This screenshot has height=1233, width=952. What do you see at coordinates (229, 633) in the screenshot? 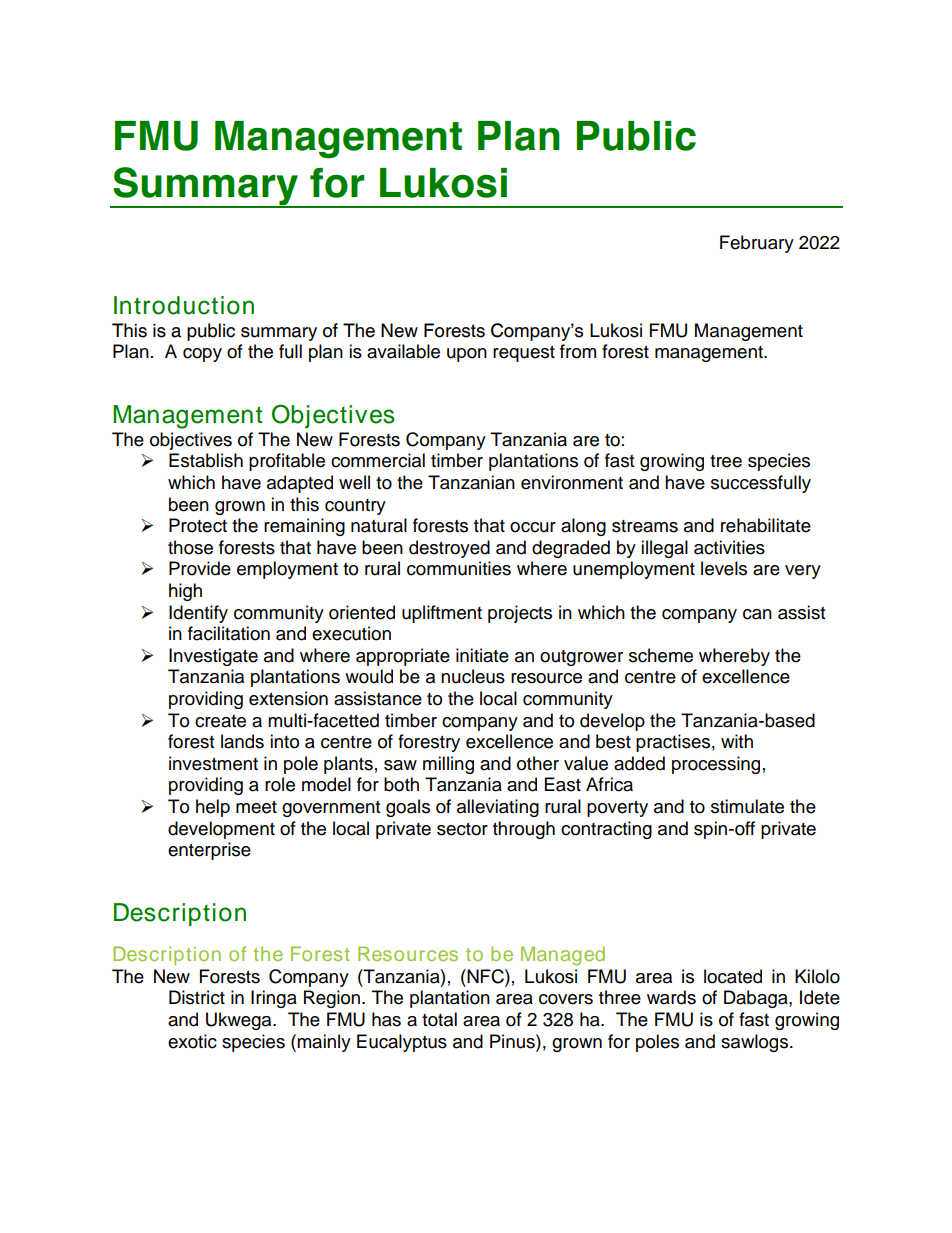
I see `facilitation` at bounding box center [229, 633].
